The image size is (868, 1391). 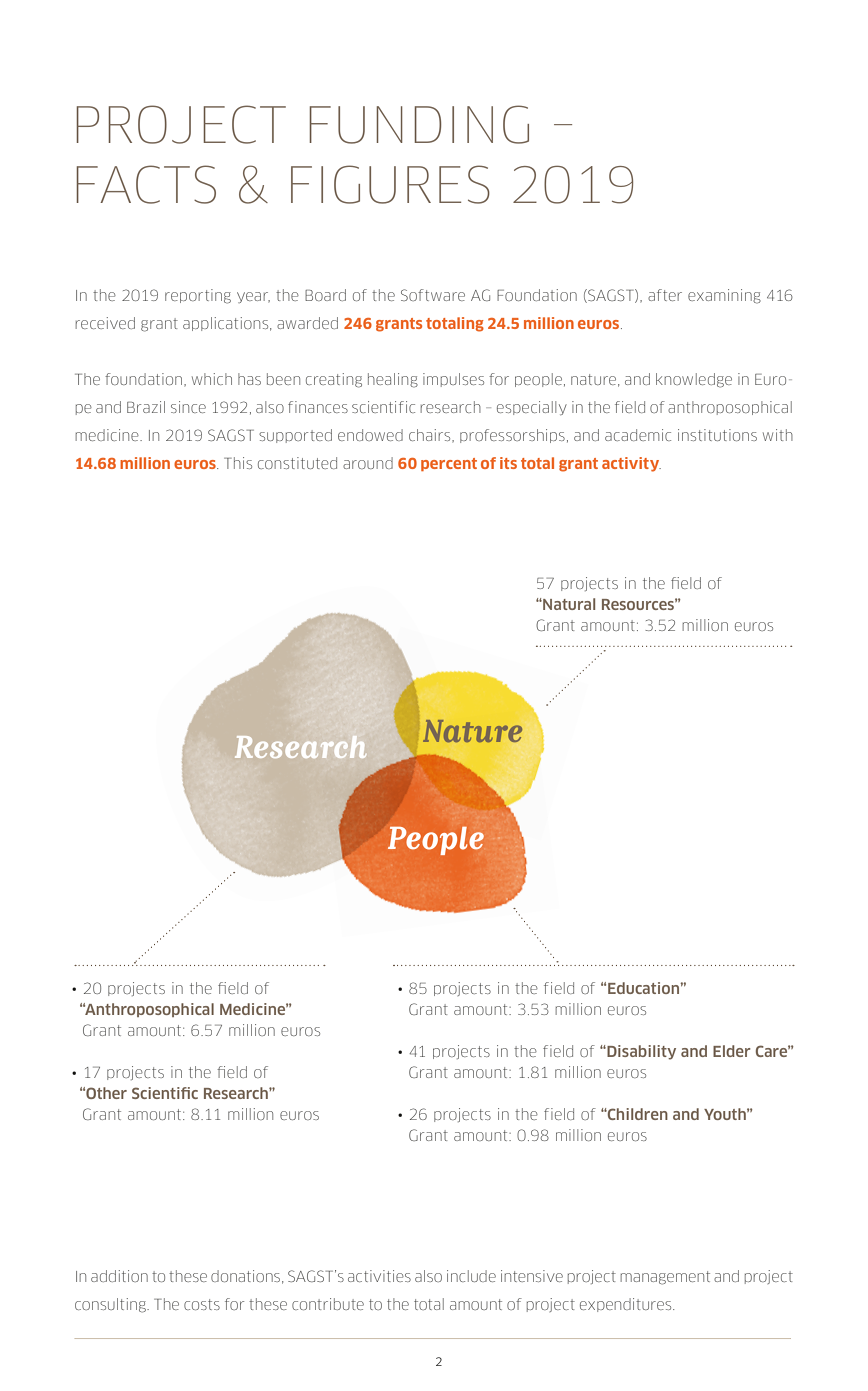 I want to click on costs, so click(x=202, y=1304).
